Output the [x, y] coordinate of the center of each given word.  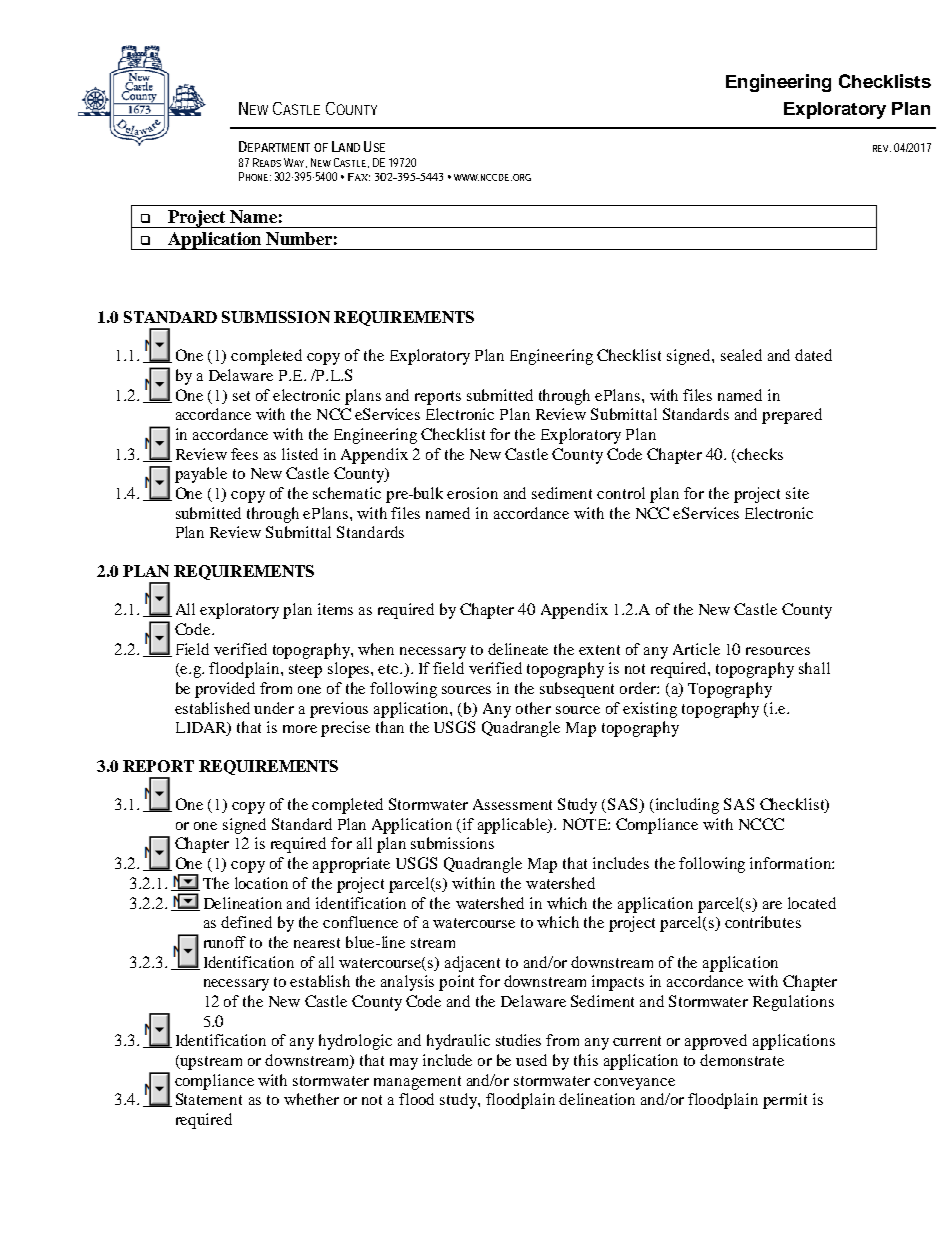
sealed [741, 355]
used [531, 1060]
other [533, 708]
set [241, 396]
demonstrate [742, 1060]
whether [311, 1099]
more [300, 729]
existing [650, 710]
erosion [472, 493]
